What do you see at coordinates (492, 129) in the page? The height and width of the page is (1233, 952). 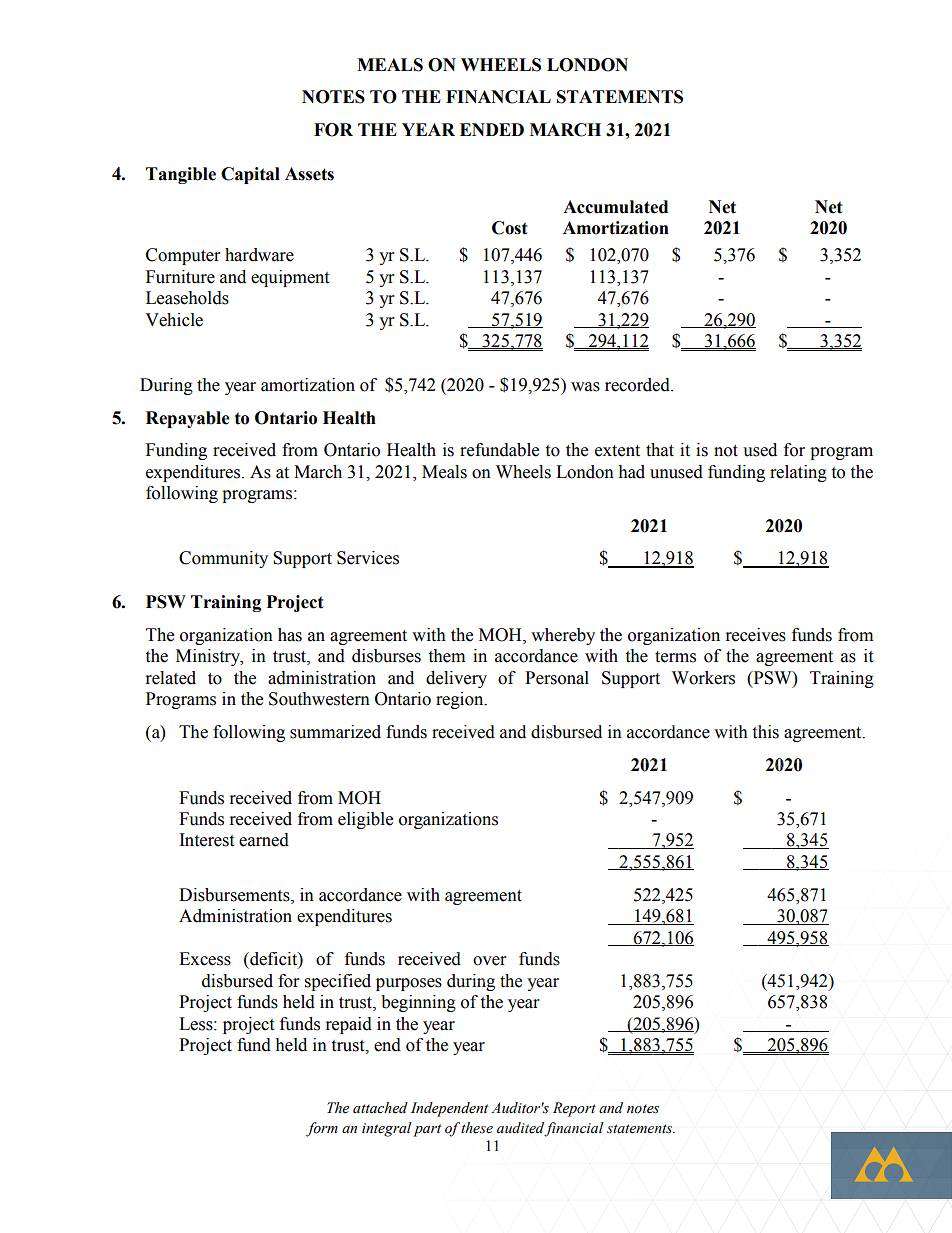 I see `ENDED` at bounding box center [492, 129].
